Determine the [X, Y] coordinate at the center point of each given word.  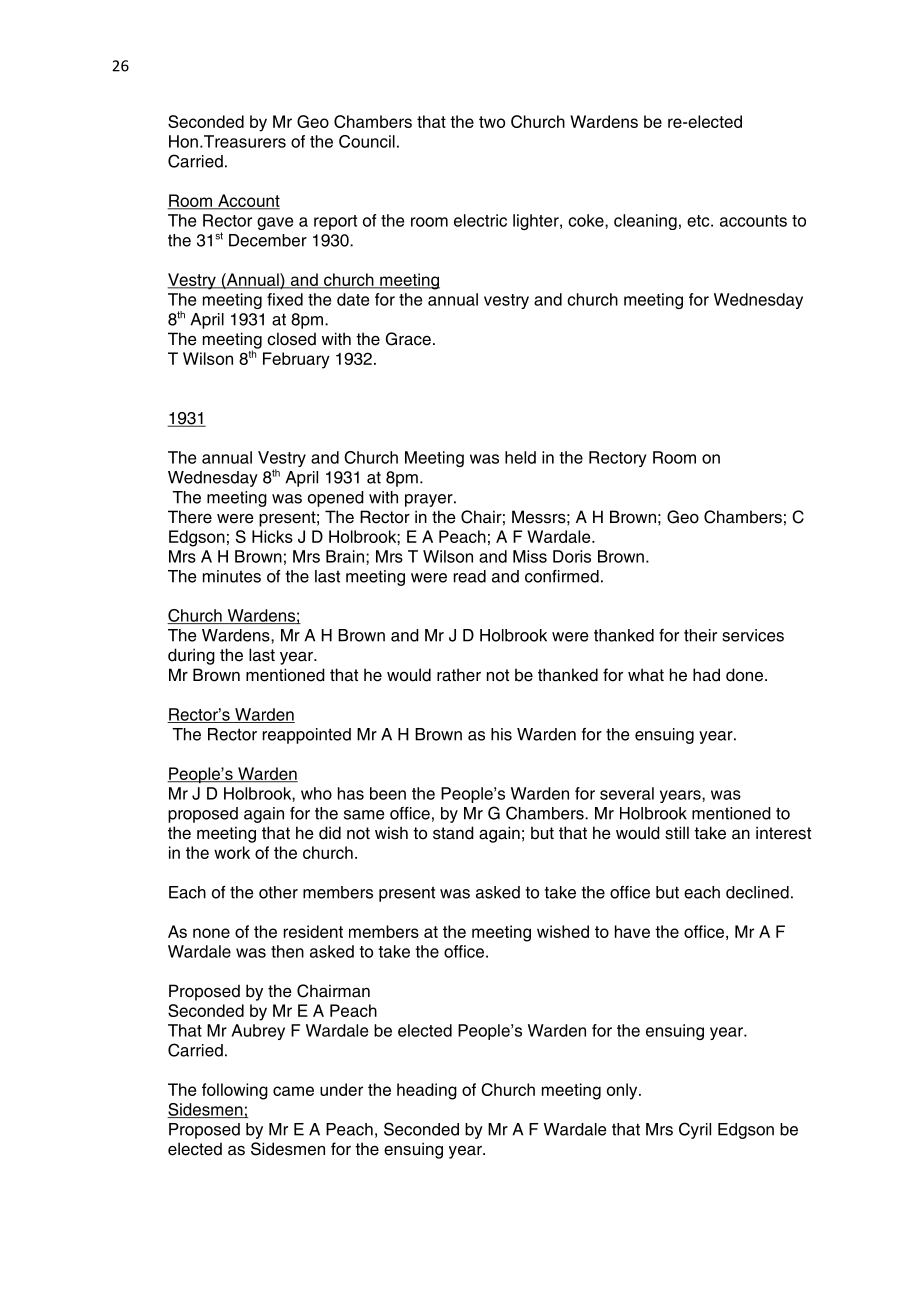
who [316, 793]
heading [427, 1091]
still [677, 833]
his [501, 734]
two [492, 122]
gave [275, 223]
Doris [572, 556]
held [520, 457]
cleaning [645, 222]
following [235, 1091]
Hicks [272, 536]
